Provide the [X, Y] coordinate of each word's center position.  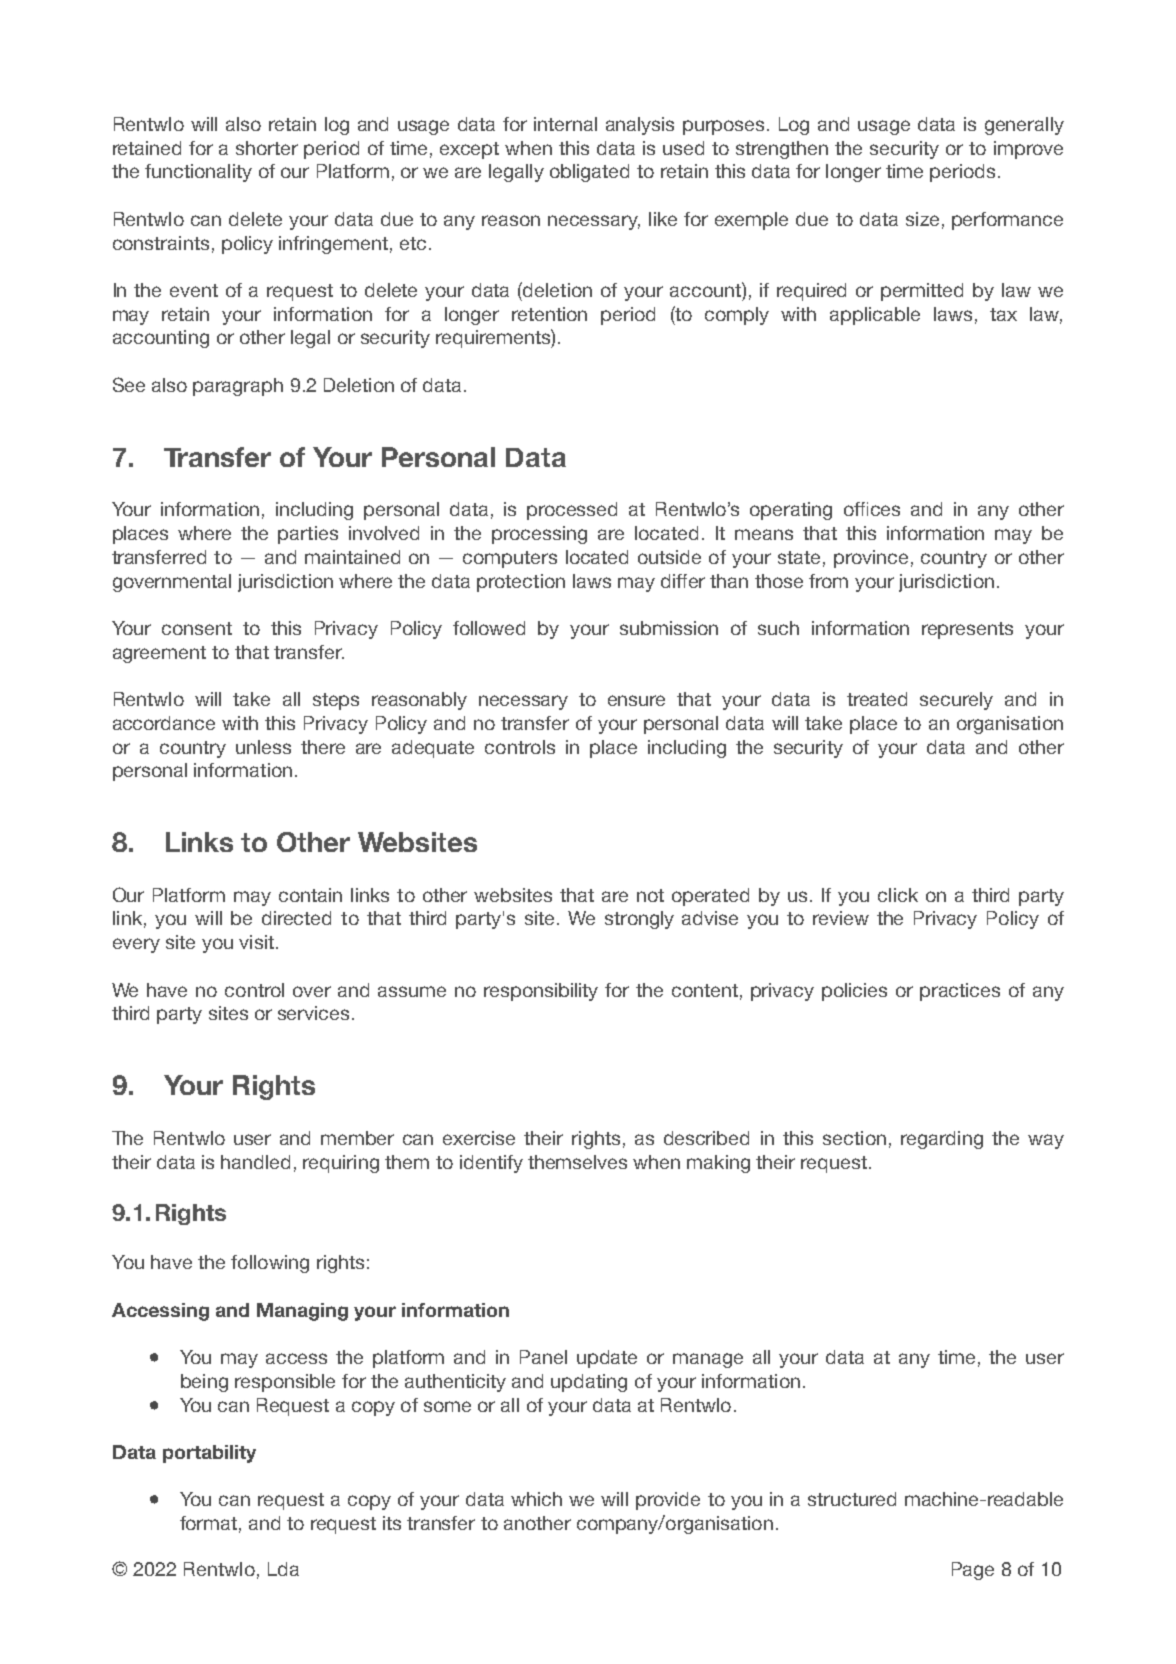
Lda [283, 1569]
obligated [589, 173]
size [922, 219]
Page [973, 1571]
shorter [267, 148]
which [536, 1499]
